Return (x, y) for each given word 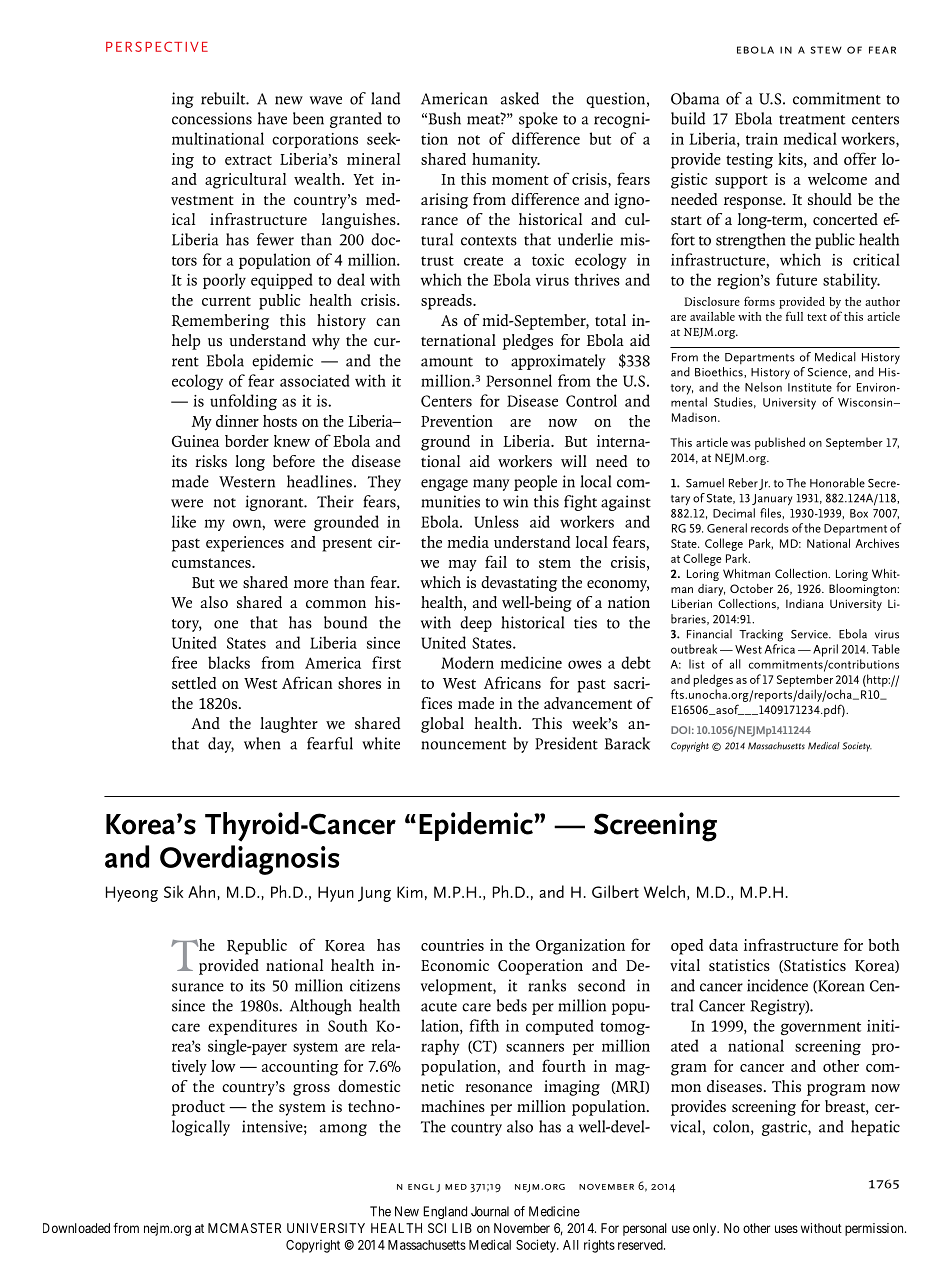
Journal (490, 1211)
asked (520, 98)
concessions (212, 118)
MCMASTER (244, 1228)
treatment (812, 120)
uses (786, 1229)
